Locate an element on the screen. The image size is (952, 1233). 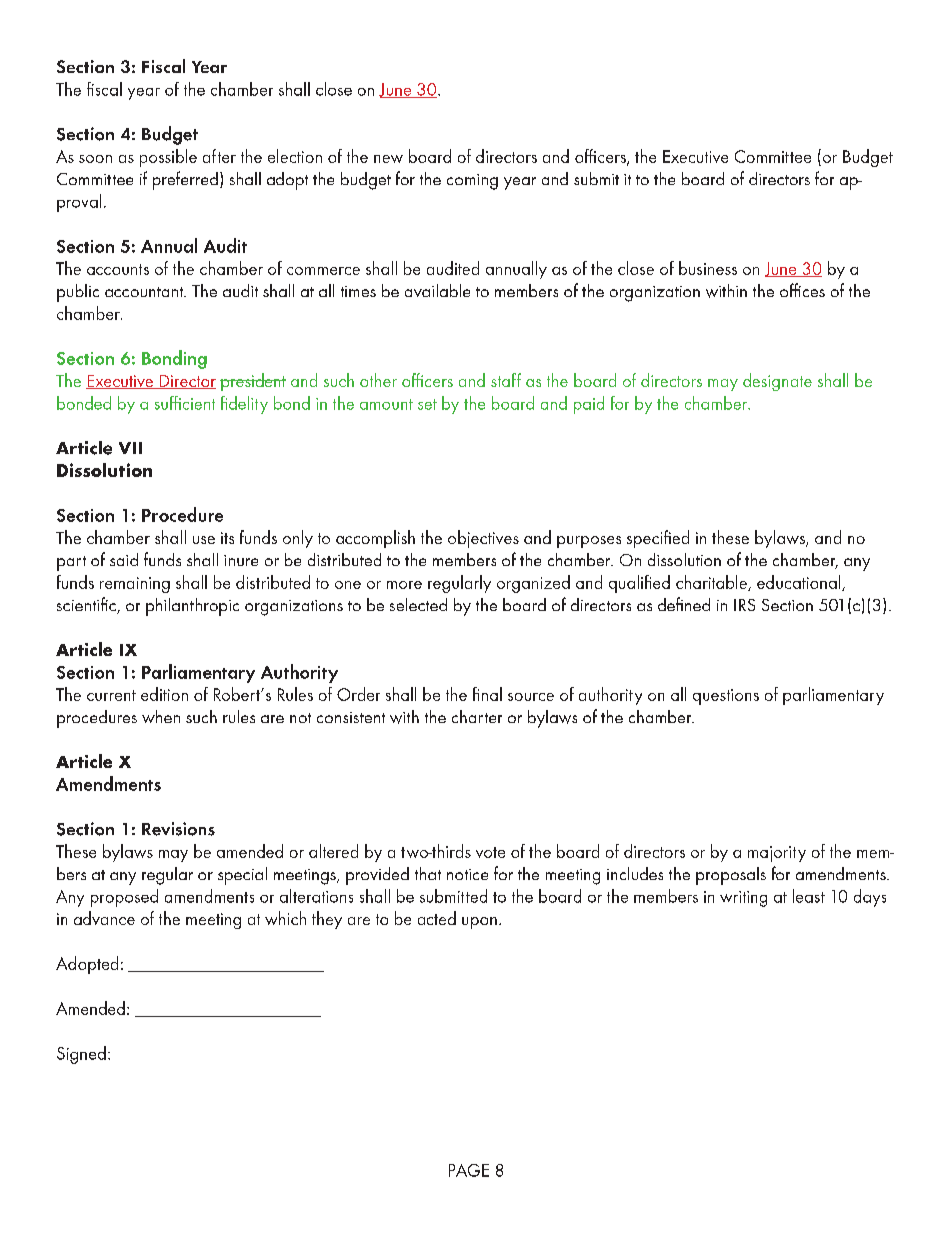
writing is located at coordinates (743, 899).
